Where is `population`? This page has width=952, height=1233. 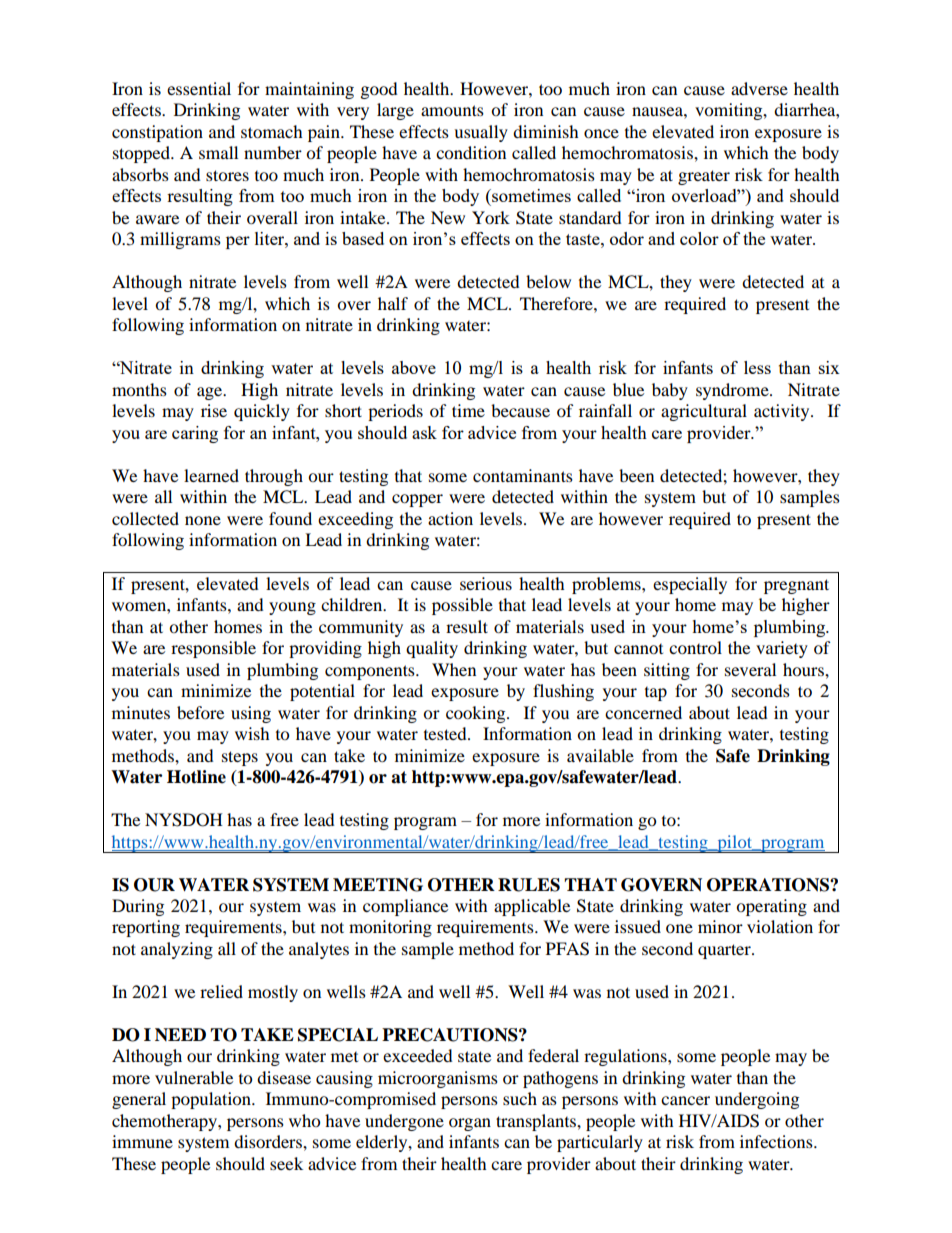 population is located at coordinates (212, 1100).
